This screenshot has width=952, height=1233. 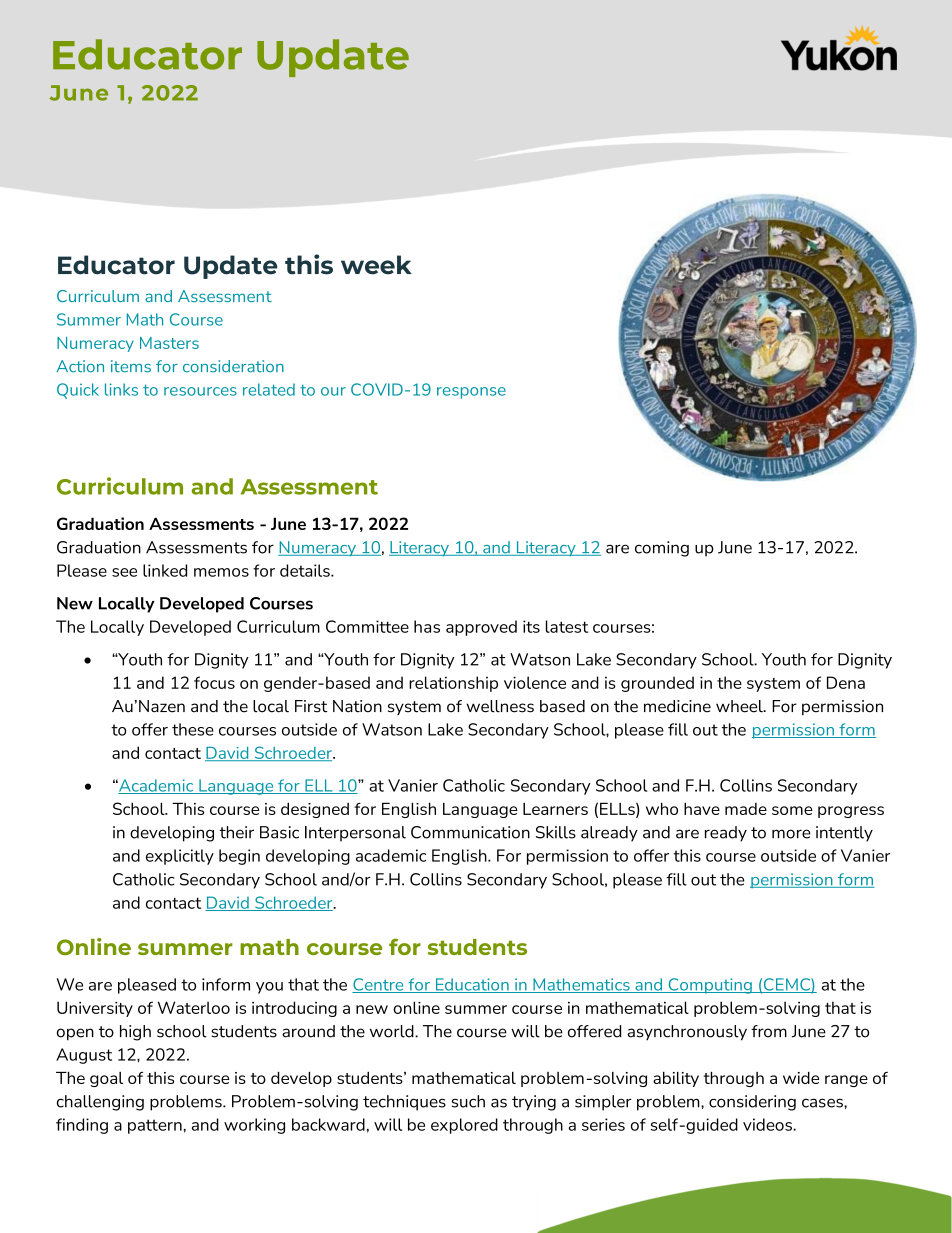 What do you see at coordinates (180, 857) in the screenshot?
I see `explicitly` at bounding box center [180, 857].
